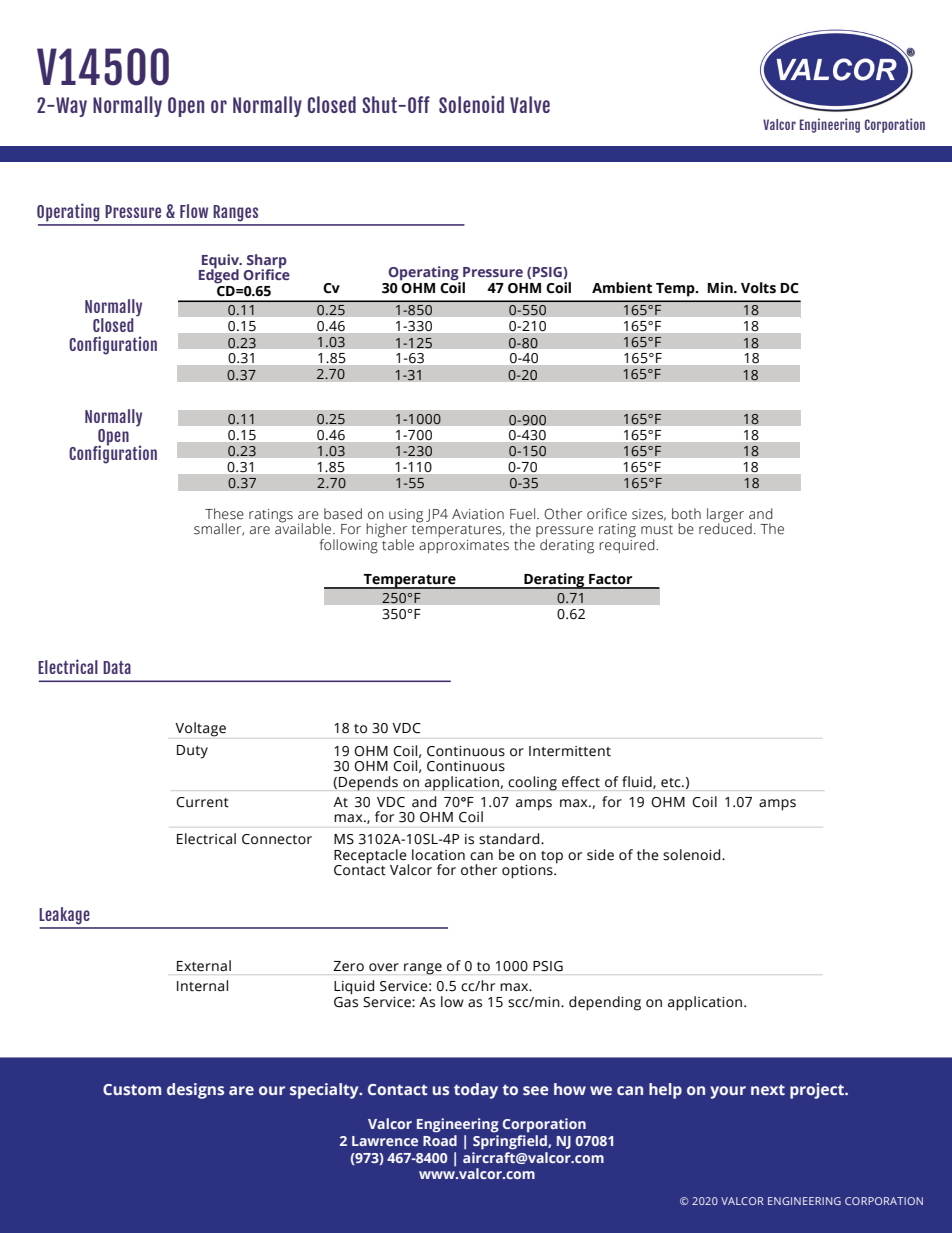 Image resolution: width=952 pixels, height=1233 pixels. I want to click on today, so click(476, 1091).
